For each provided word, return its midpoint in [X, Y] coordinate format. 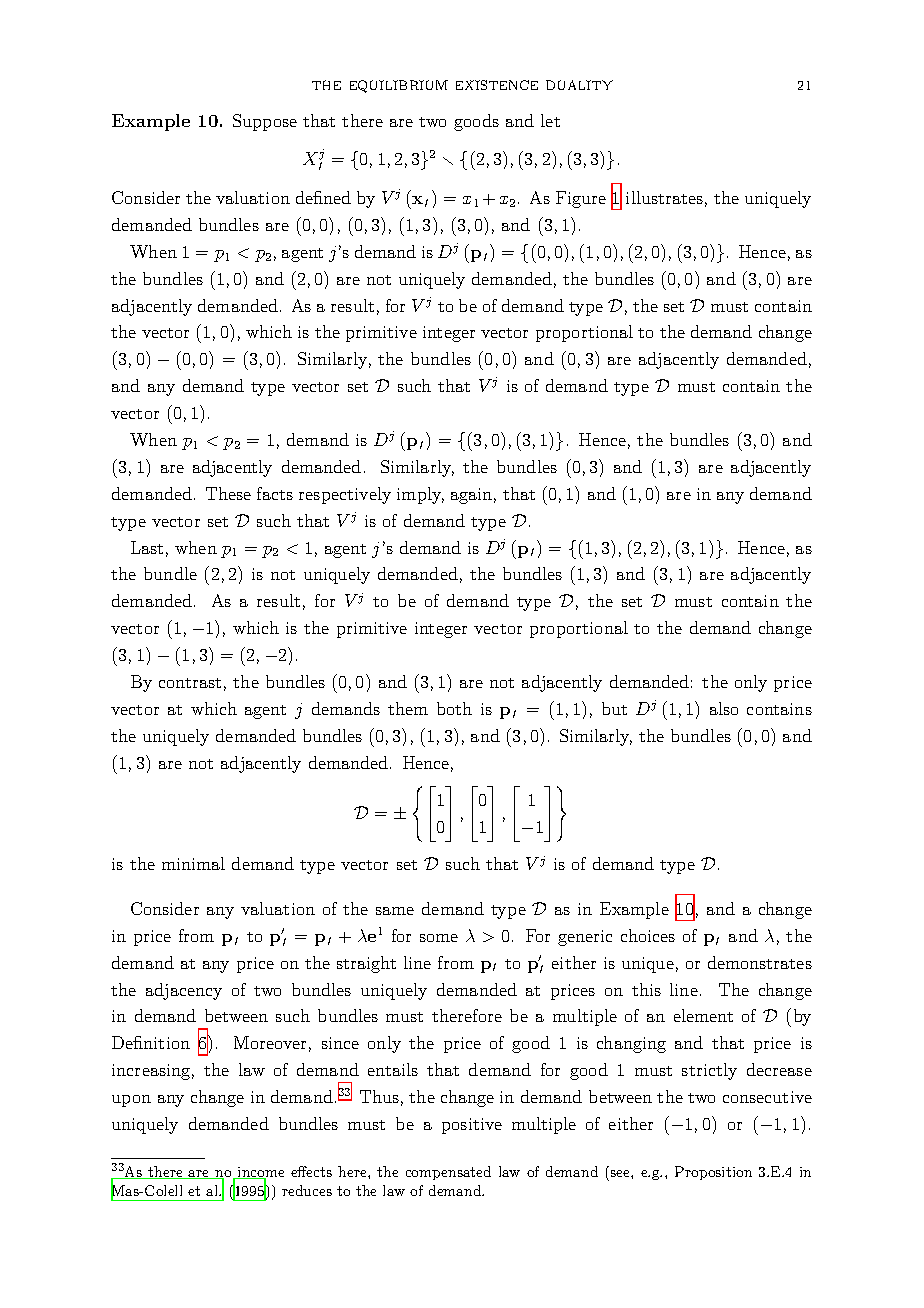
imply [420, 495]
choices [648, 935]
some [439, 938]
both [454, 708]
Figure [581, 199]
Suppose [265, 122]
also [724, 708]
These [228, 493]
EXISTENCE [497, 85]
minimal [193, 863]
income [260, 1173]
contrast [190, 683]
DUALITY [579, 85]
